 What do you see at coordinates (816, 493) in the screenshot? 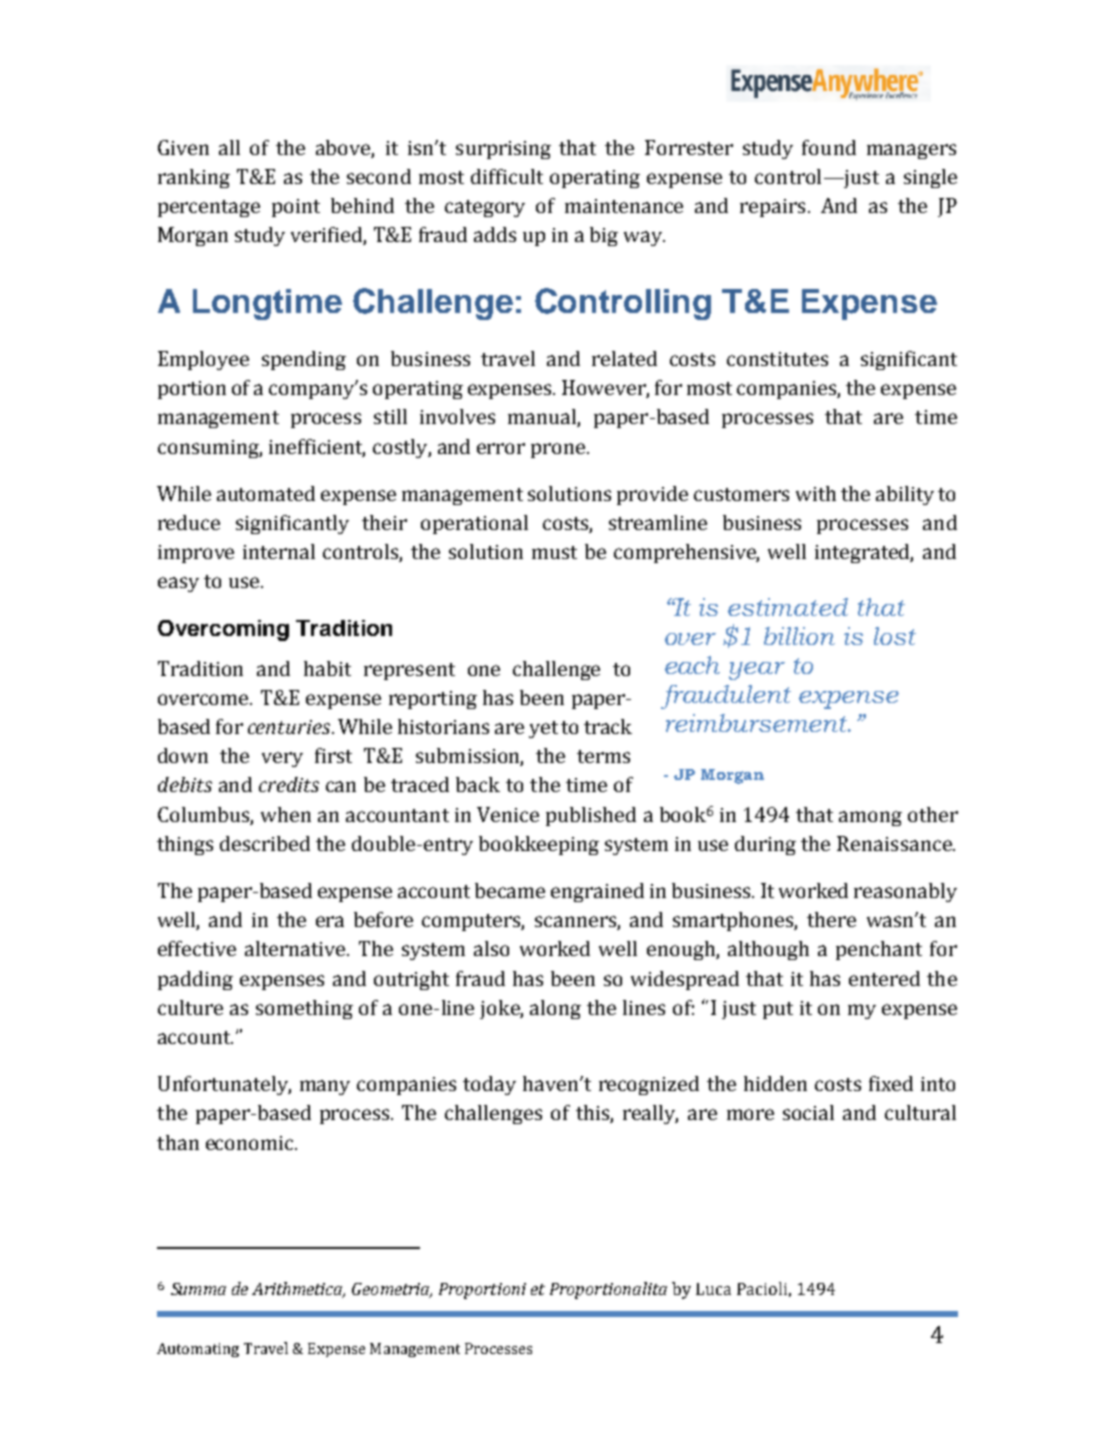
I see `with` at bounding box center [816, 493].
